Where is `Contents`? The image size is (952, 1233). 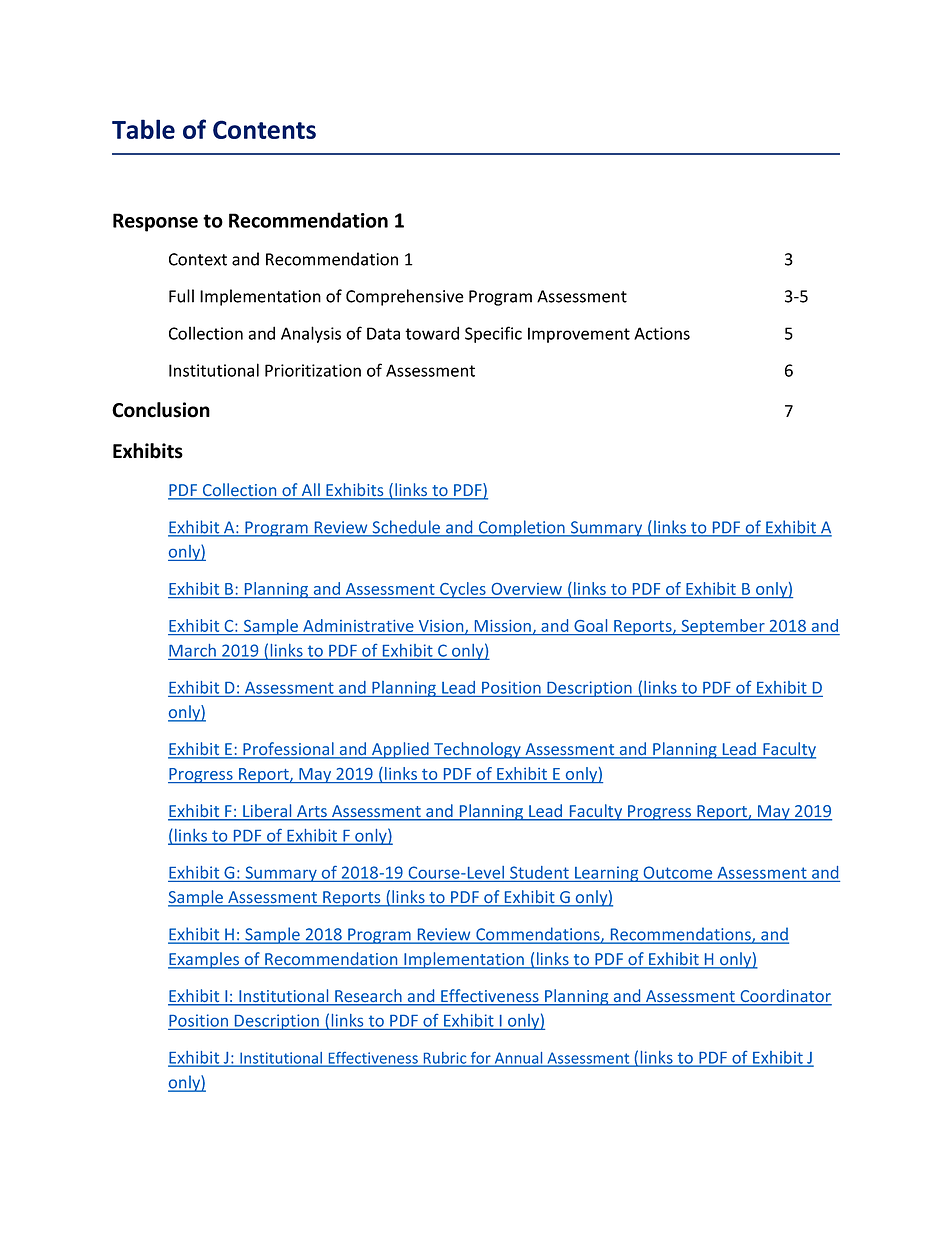 Contents is located at coordinates (264, 129).
